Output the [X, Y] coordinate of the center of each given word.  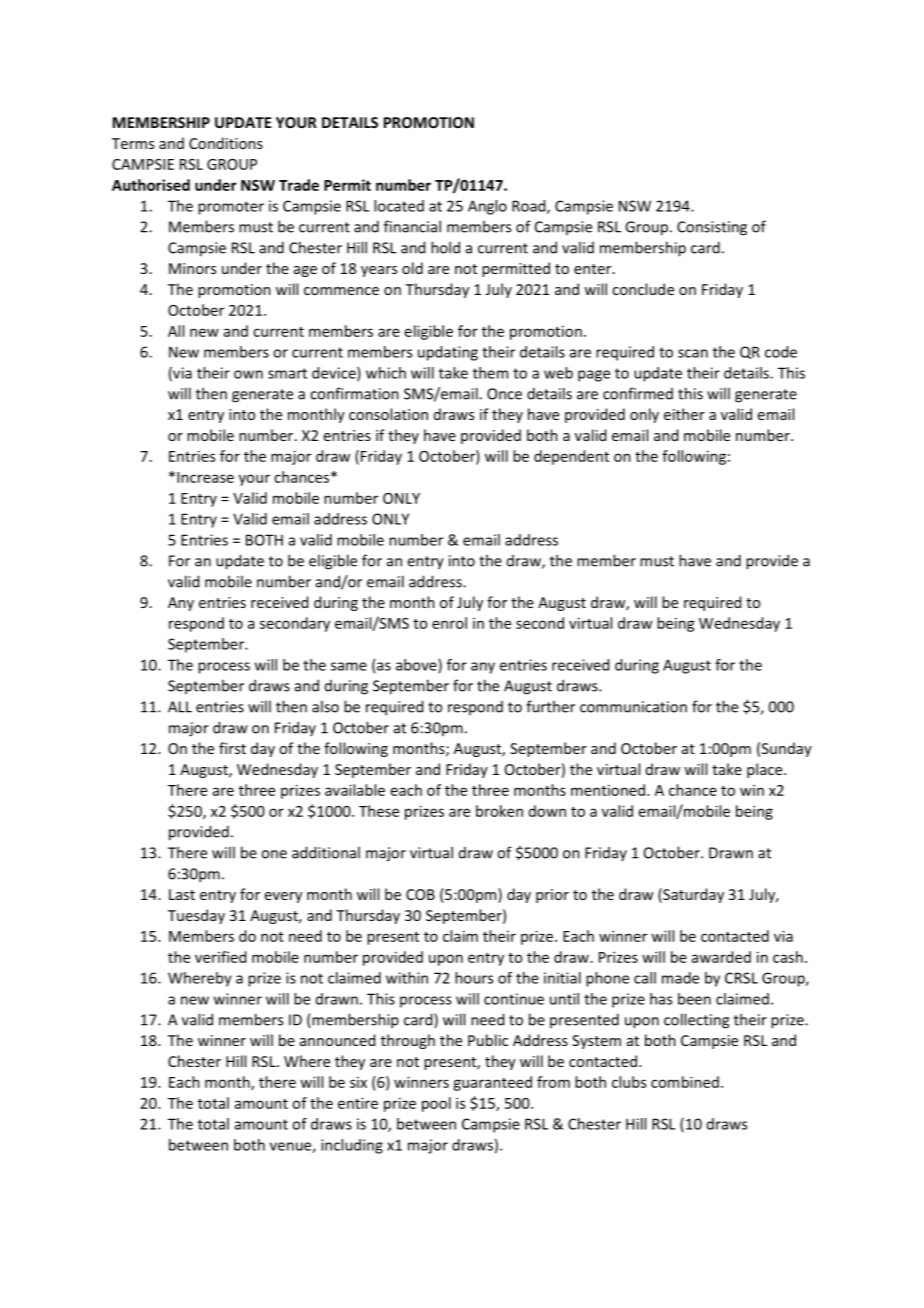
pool [436, 1104]
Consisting [712, 228]
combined [685, 1082]
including [352, 1146]
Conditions [226, 143]
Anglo [487, 207]
